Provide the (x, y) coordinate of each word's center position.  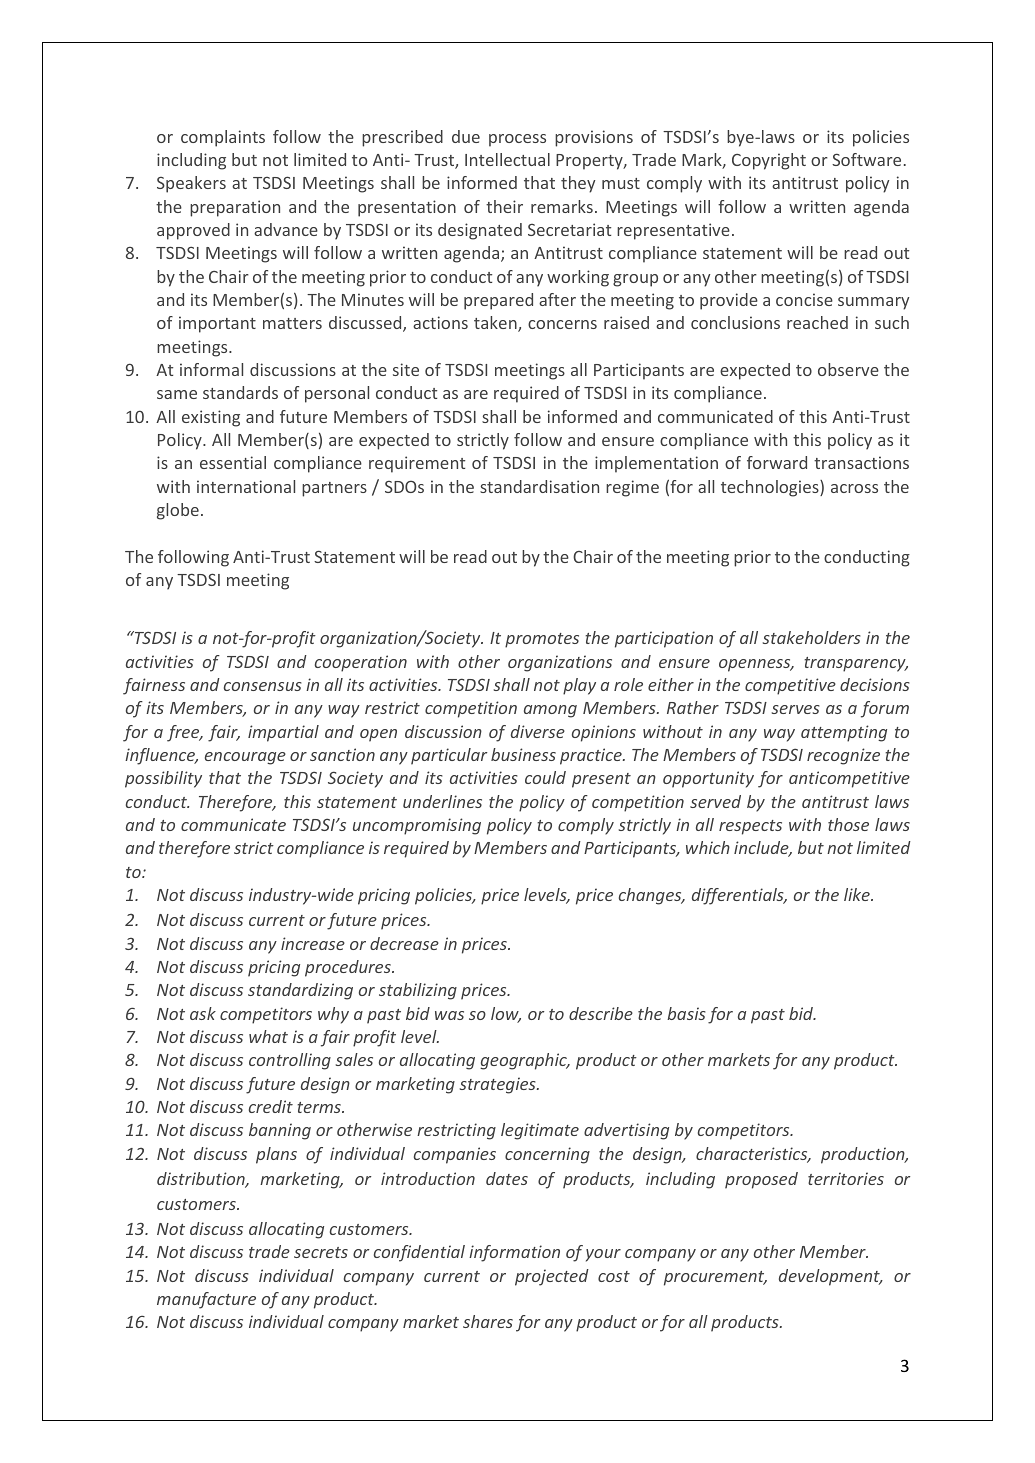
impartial (283, 733)
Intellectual (507, 159)
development (830, 1277)
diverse (538, 731)
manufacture (206, 1300)
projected (552, 1277)
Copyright (769, 161)
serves (796, 709)
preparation (235, 208)
